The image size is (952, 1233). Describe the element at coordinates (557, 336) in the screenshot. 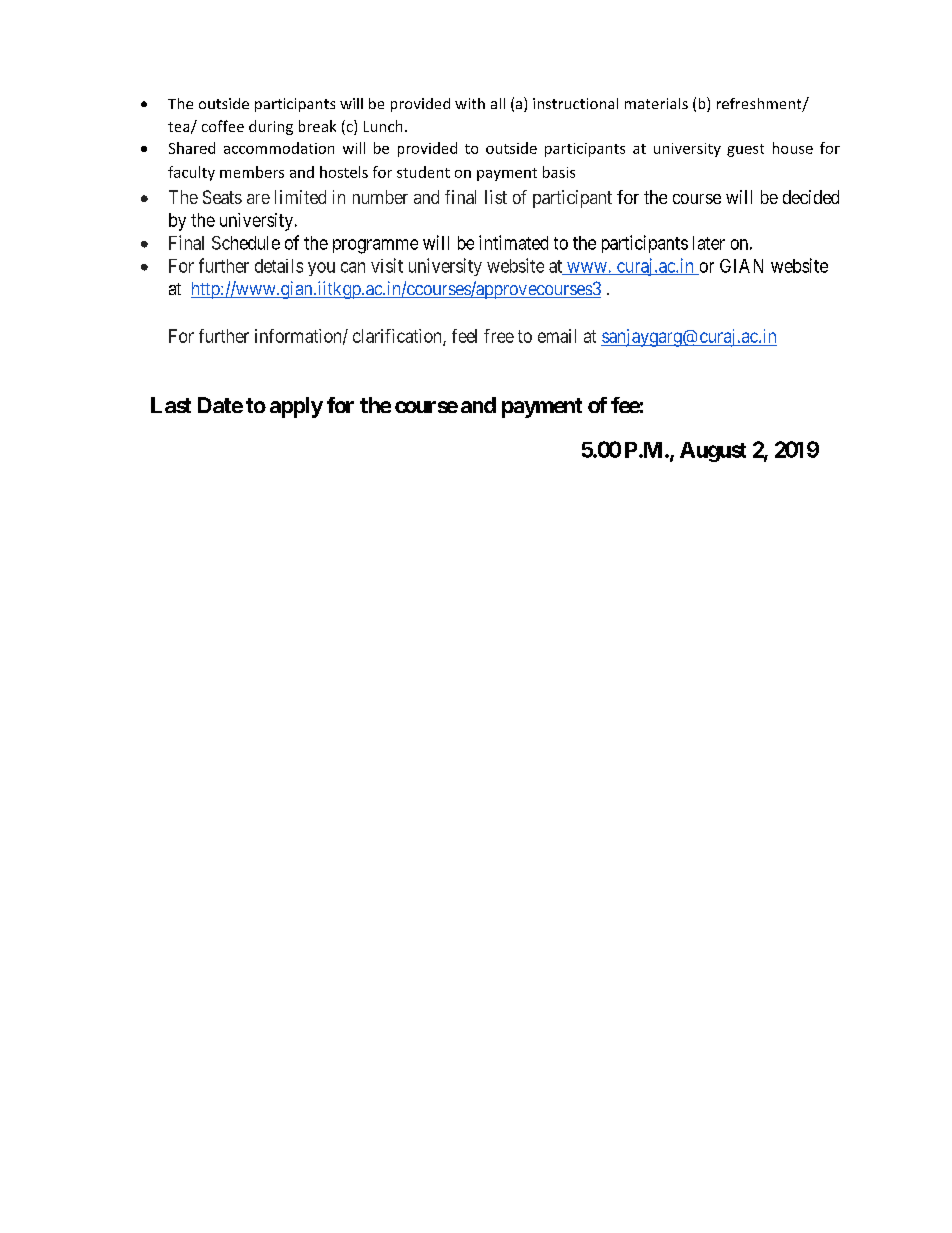

I see `email` at that location.
